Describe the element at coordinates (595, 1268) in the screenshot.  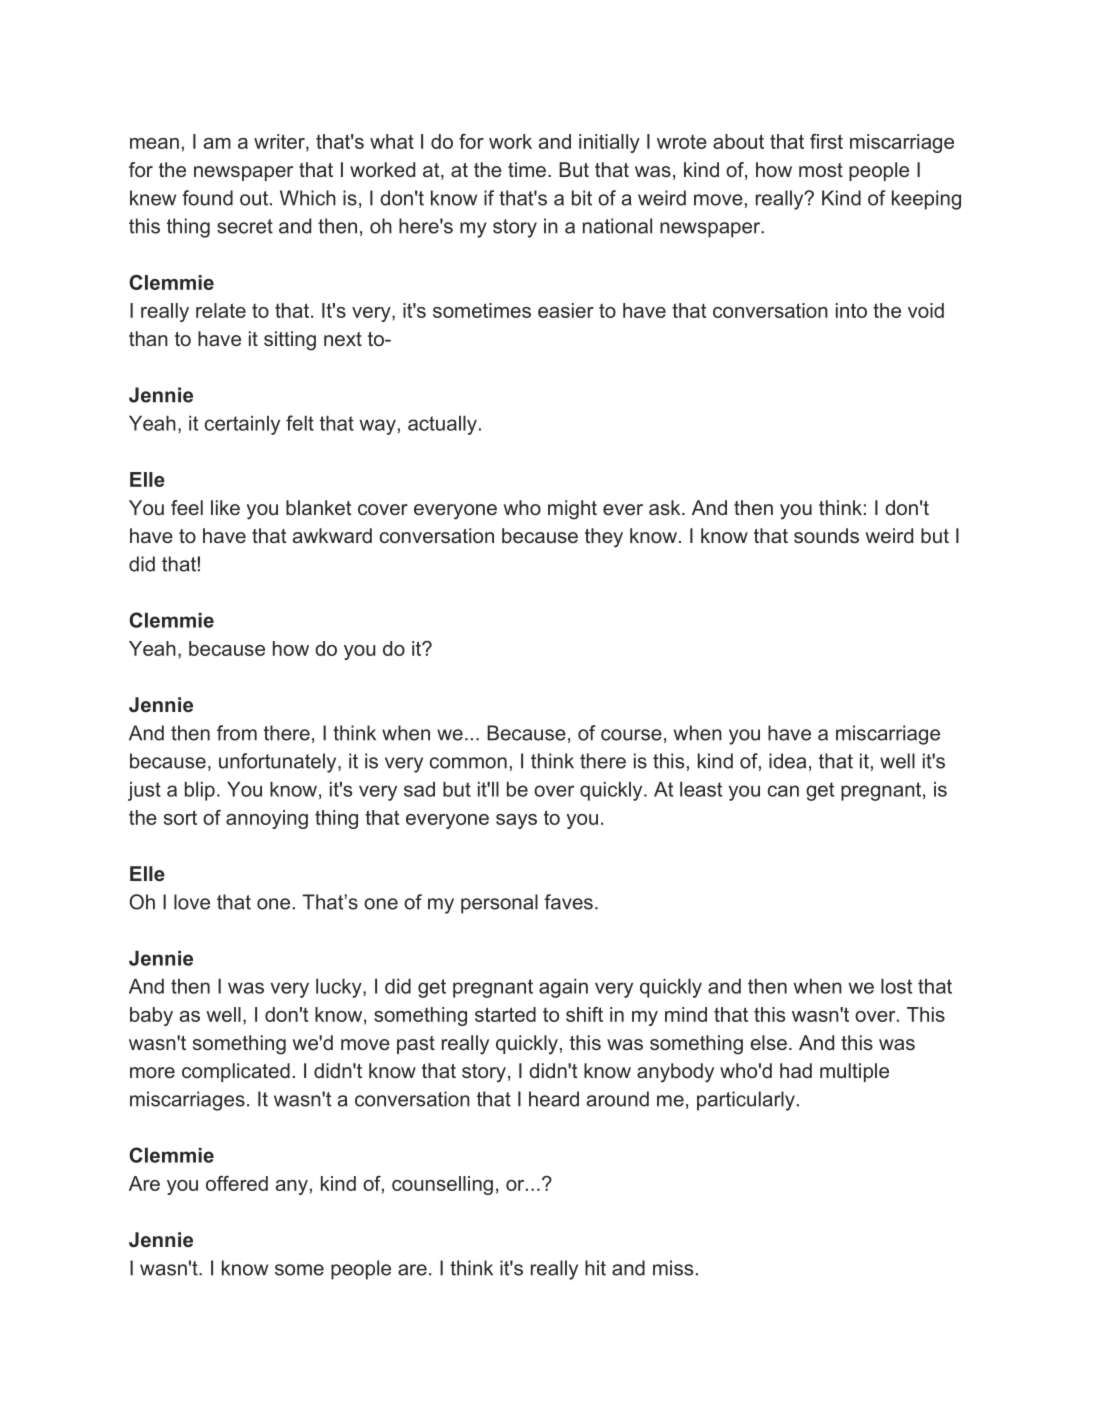
I see `hit` at that location.
